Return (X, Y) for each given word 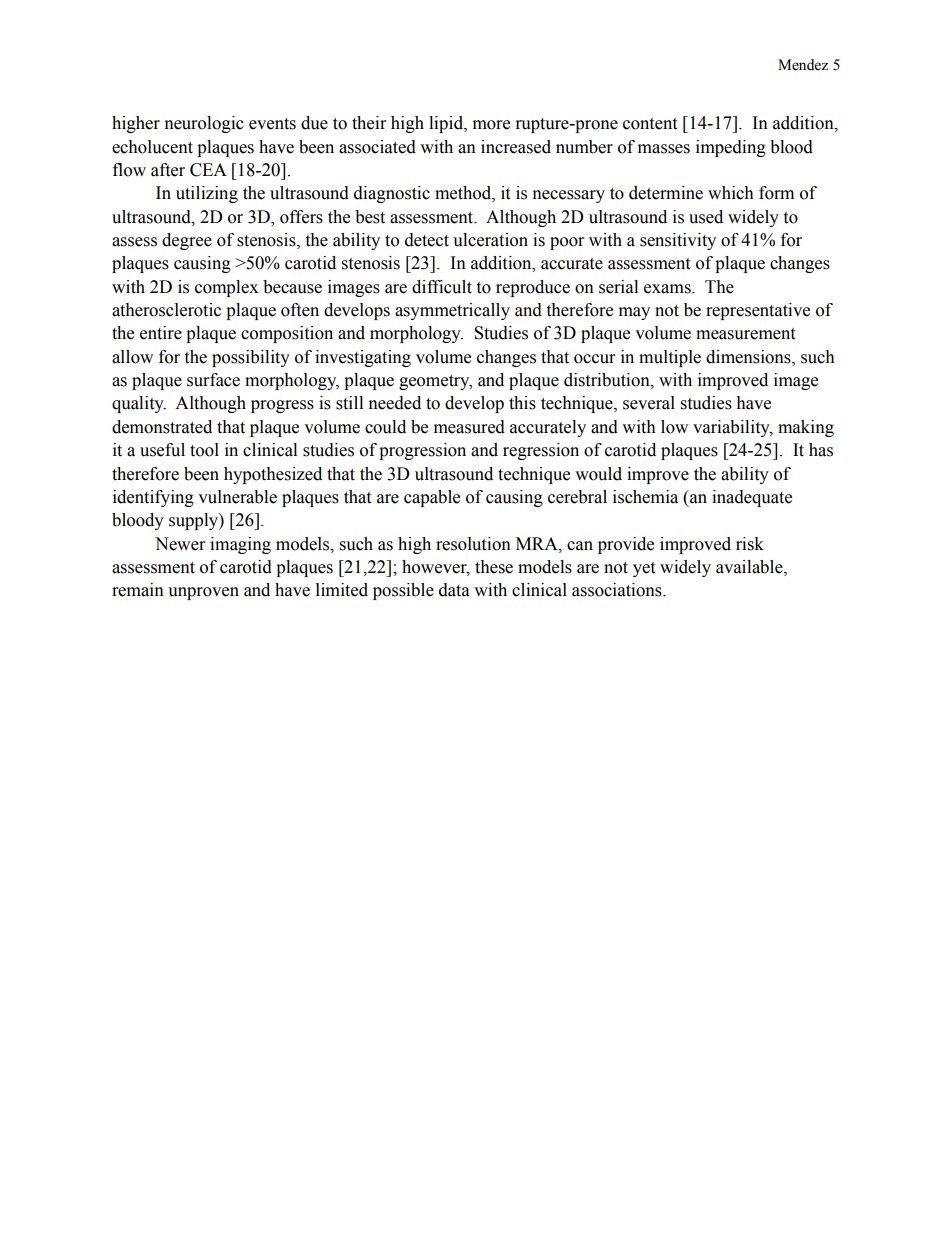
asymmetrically (452, 311)
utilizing (207, 194)
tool (204, 450)
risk (750, 544)
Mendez (803, 65)
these (494, 567)
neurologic (204, 124)
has (821, 450)
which (731, 193)
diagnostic (392, 194)
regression (541, 451)
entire (161, 333)
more (491, 125)
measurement (745, 334)
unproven (203, 593)
